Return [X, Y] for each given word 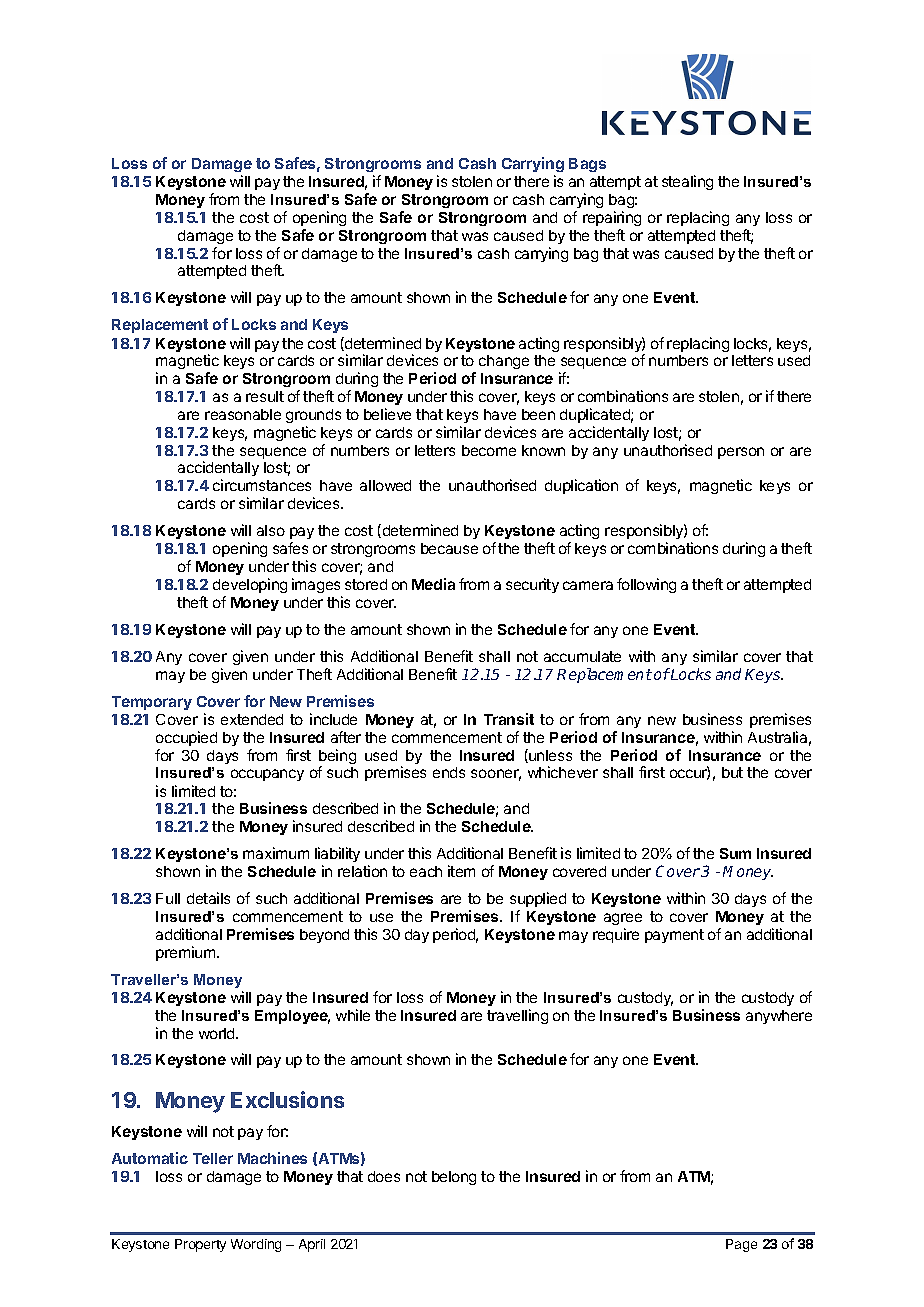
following [646, 585]
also [271, 530]
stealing [687, 182]
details [208, 898]
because [449, 548]
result [265, 396]
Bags [587, 165]
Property [200, 1245]
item [461, 871]
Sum [735, 853]
